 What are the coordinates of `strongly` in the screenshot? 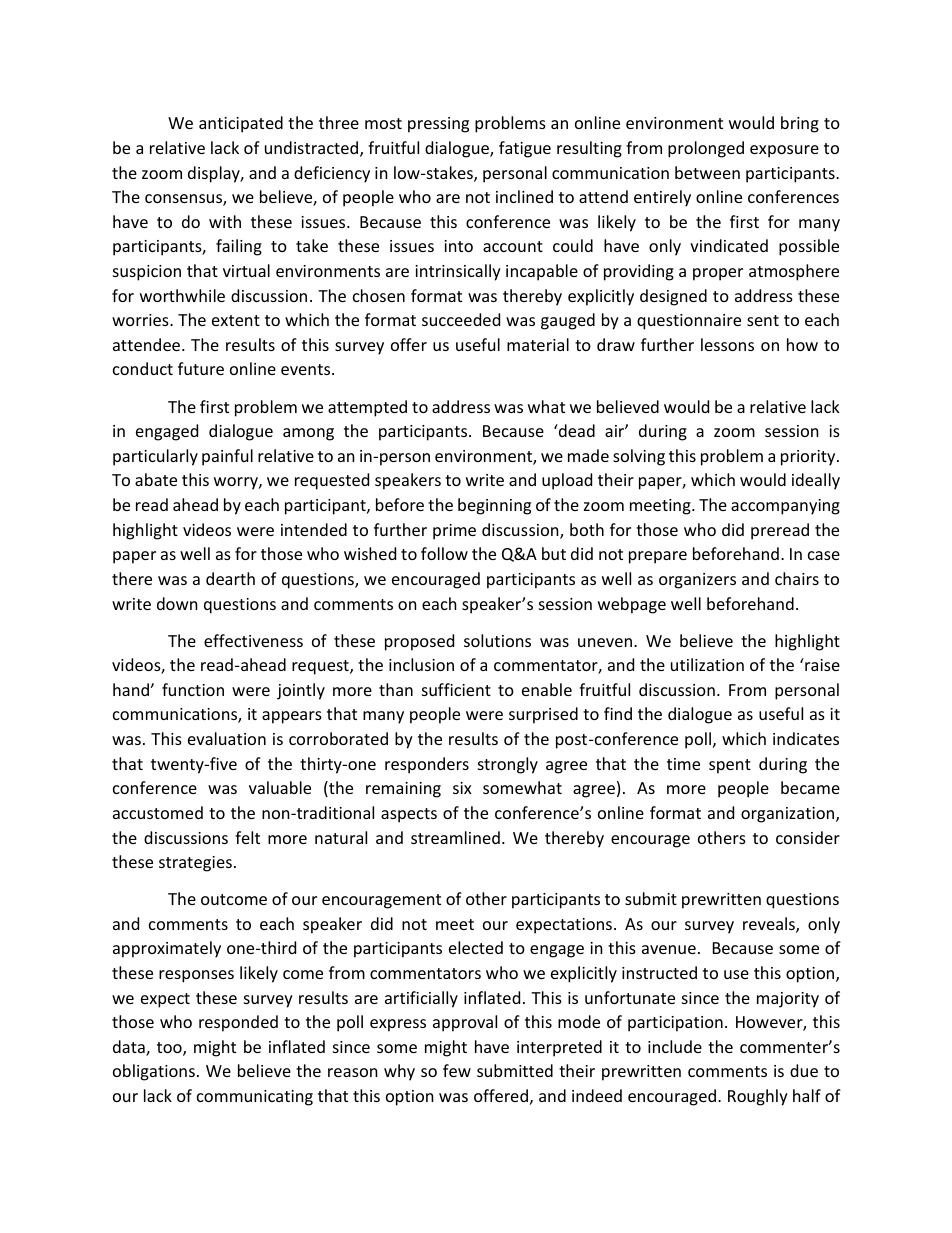 It's located at (508, 765).
